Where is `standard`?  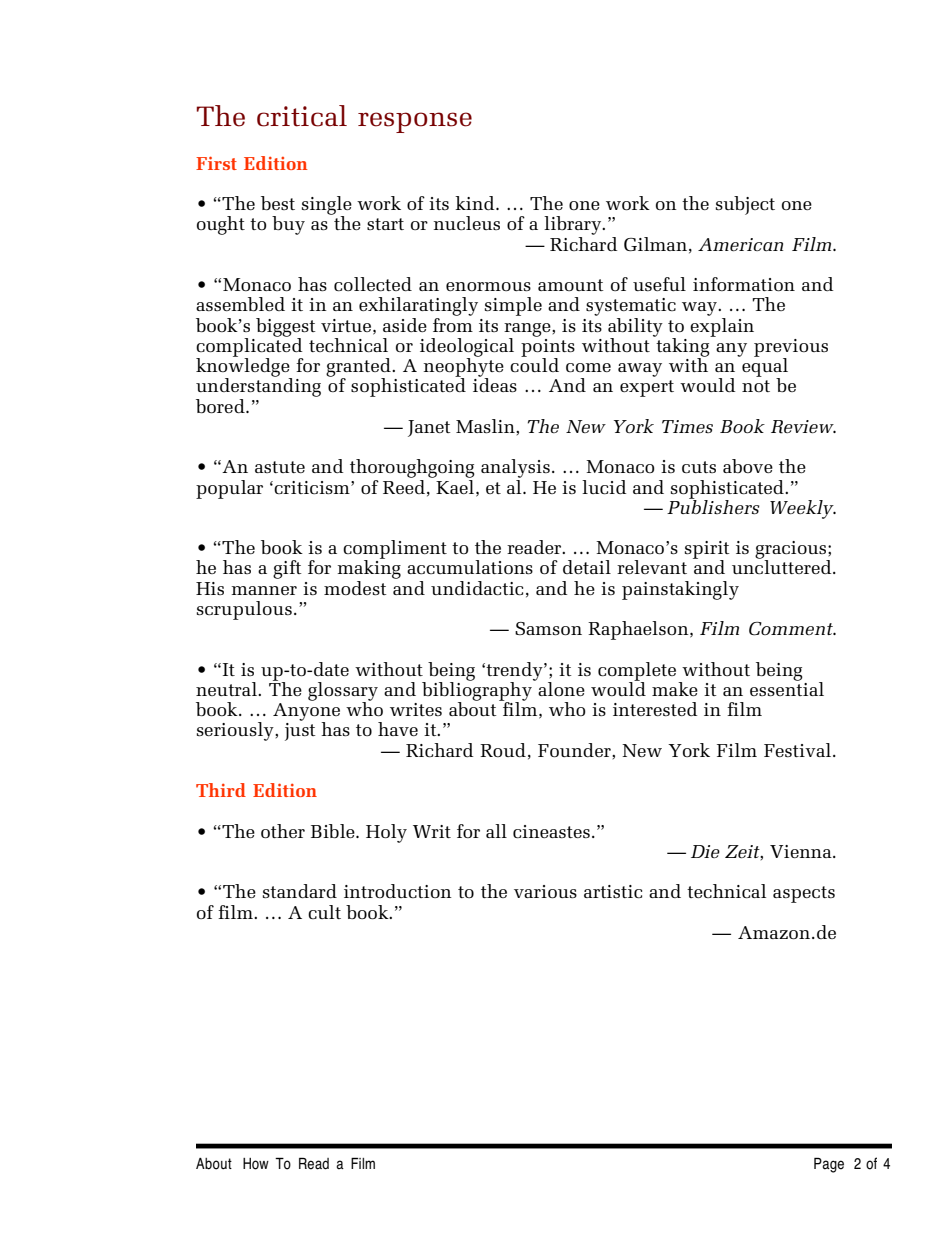
standard is located at coordinates (300, 891).
